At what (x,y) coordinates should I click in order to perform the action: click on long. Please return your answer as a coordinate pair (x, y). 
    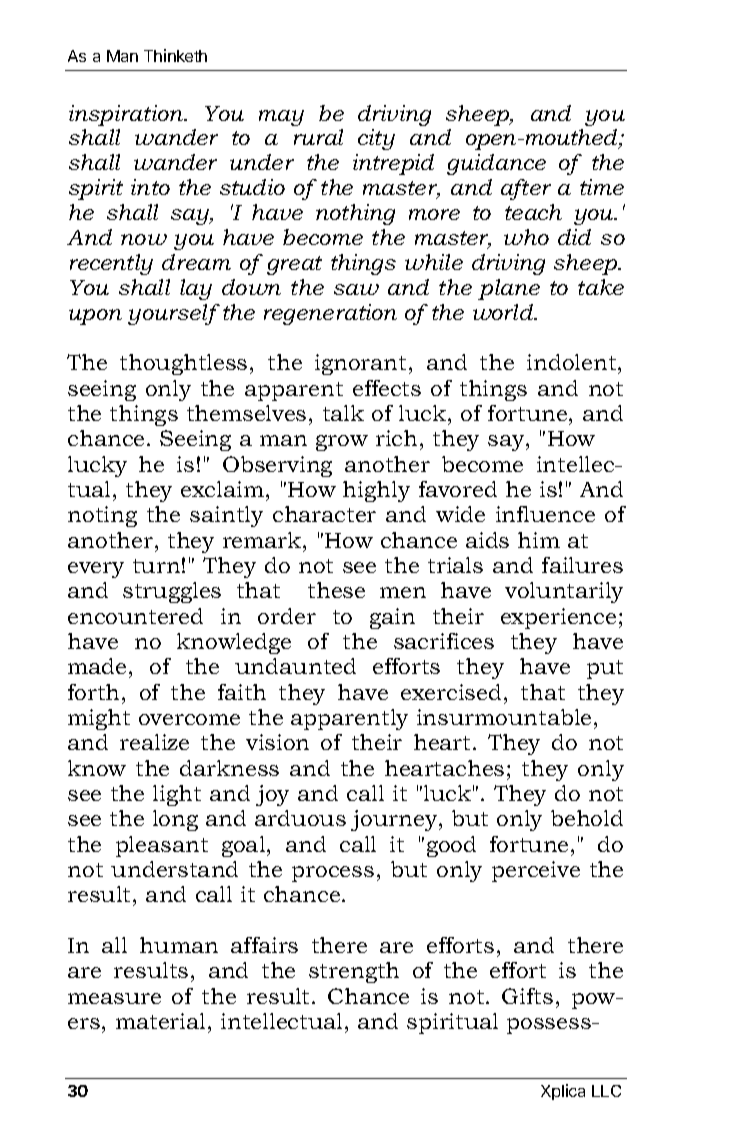
    Looking at the image, I should click on (175, 820).
